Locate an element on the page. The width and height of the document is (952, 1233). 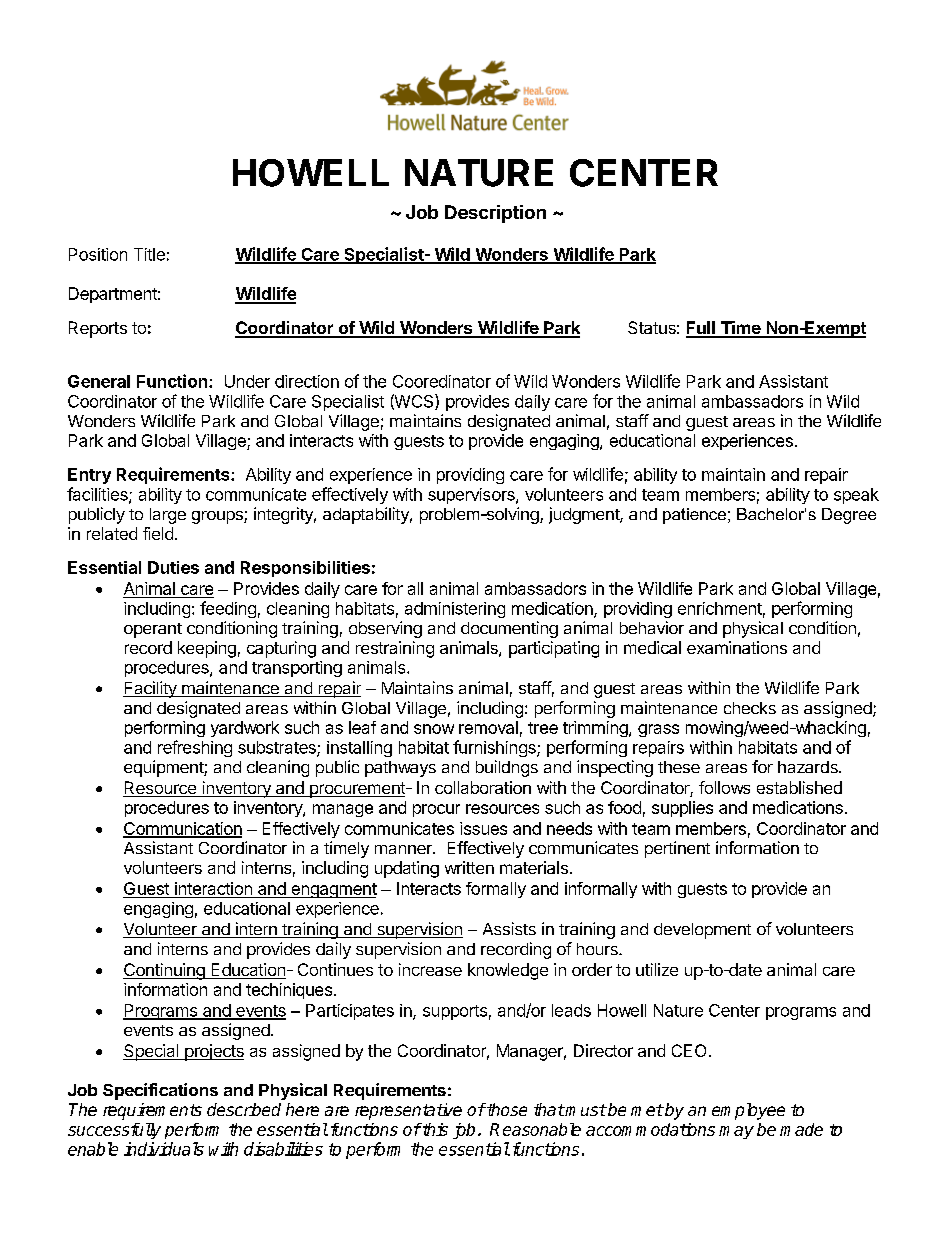
collaboration is located at coordinates (483, 787).
